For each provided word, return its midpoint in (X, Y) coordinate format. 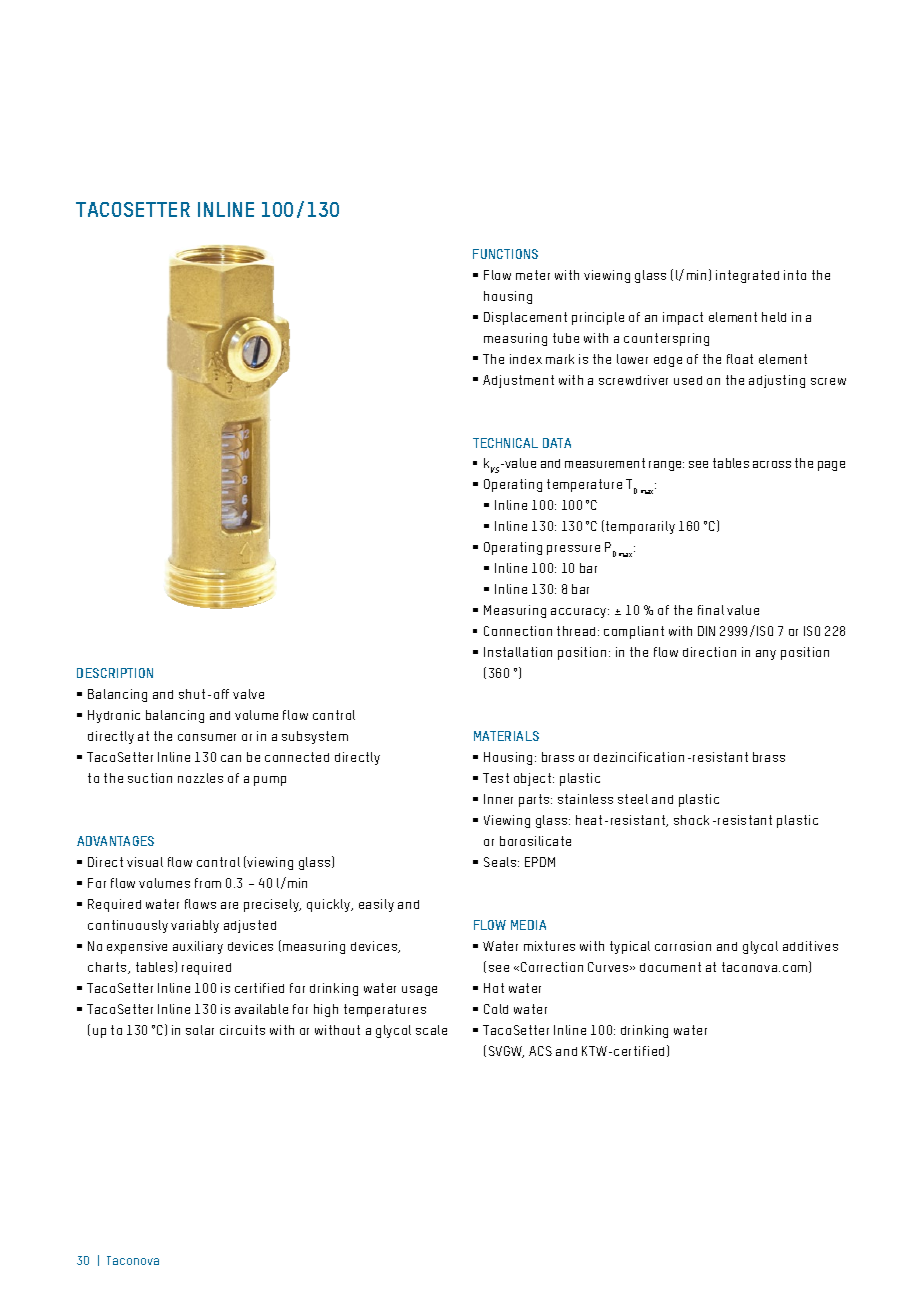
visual (145, 862)
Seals (501, 862)
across (772, 464)
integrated (747, 276)
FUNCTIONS (505, 254)
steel (633, 799)
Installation (518, 652)
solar (200, 1030)
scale (431, 1030)
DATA (557, 443)
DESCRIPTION (115, 673)
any (766, 655)
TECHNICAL (505, 443)
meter (533, 275)
